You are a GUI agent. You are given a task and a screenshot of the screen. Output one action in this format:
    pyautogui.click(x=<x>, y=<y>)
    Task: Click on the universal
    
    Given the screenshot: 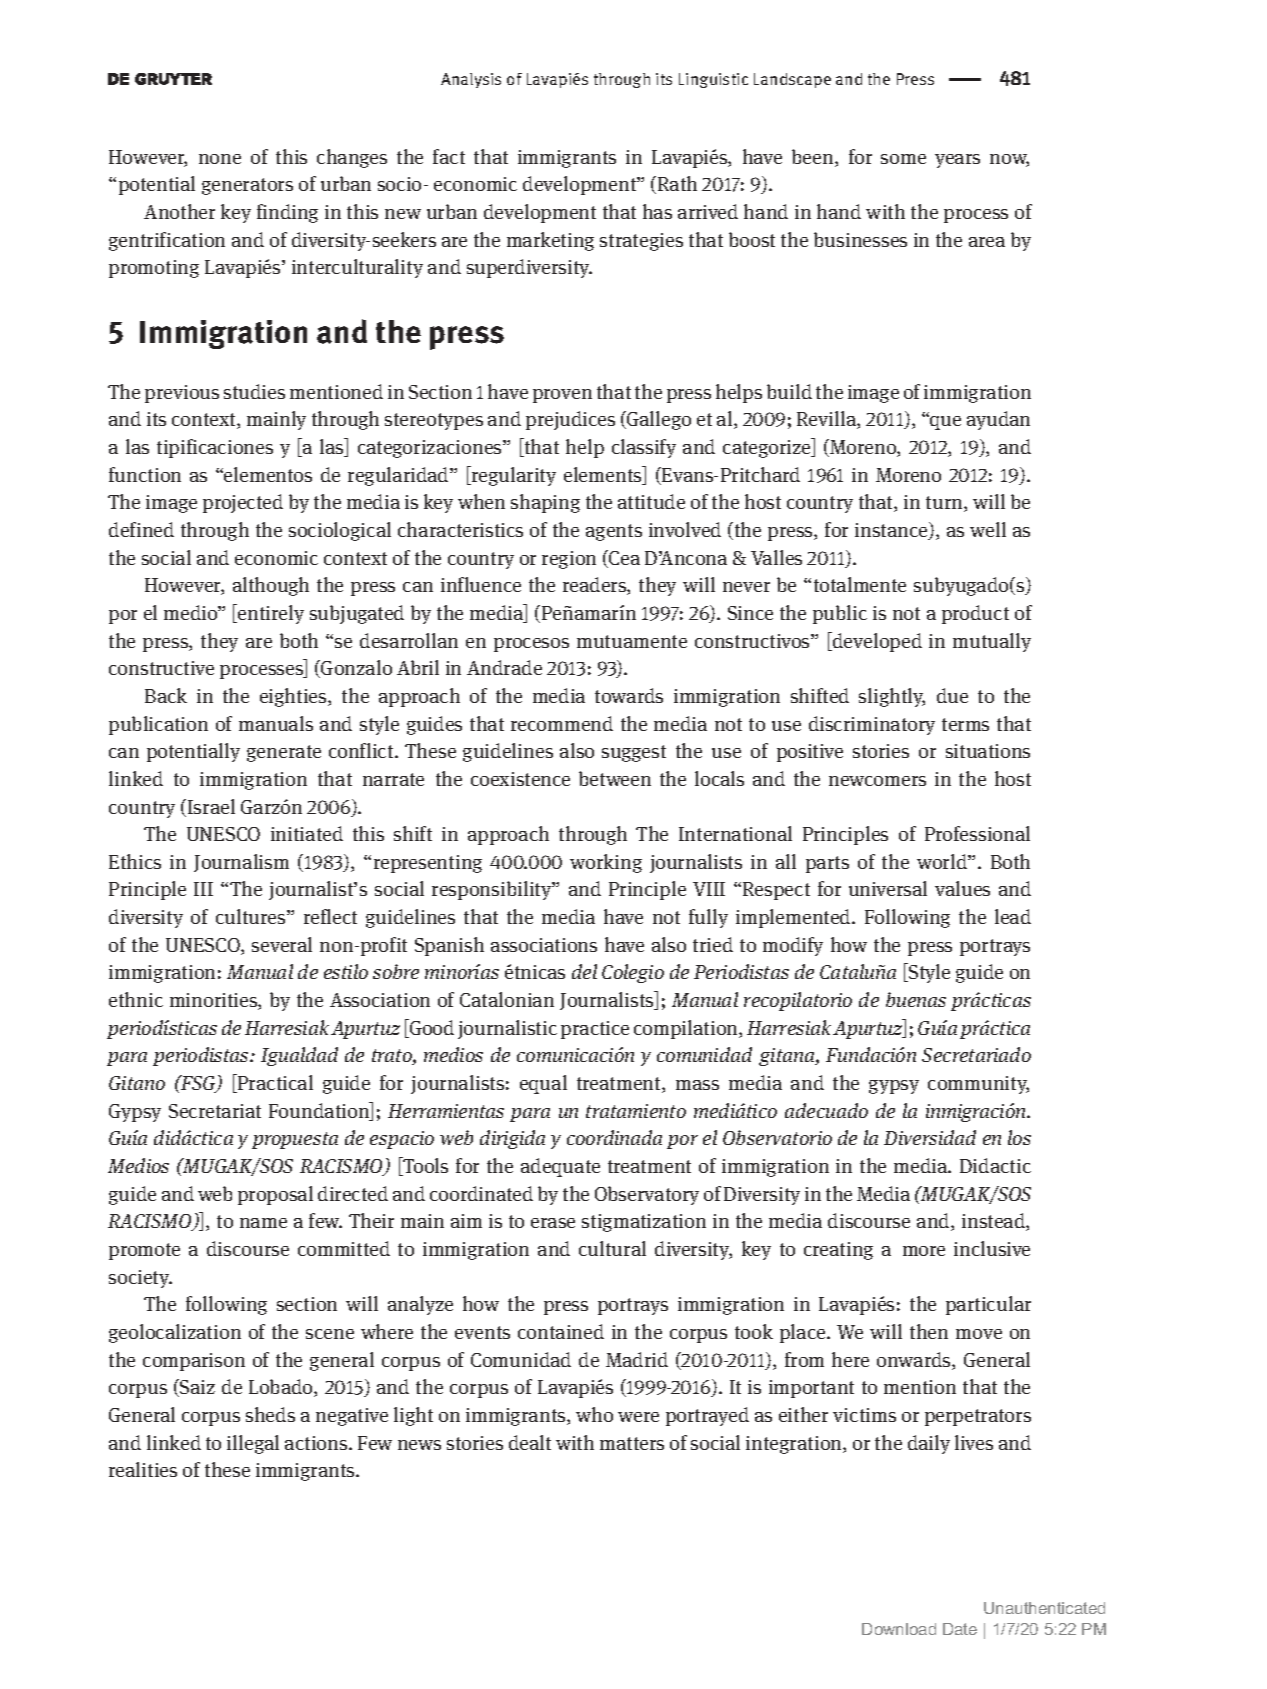 What is the action you would take?
    pyautogui.click(x=888, y=888)
